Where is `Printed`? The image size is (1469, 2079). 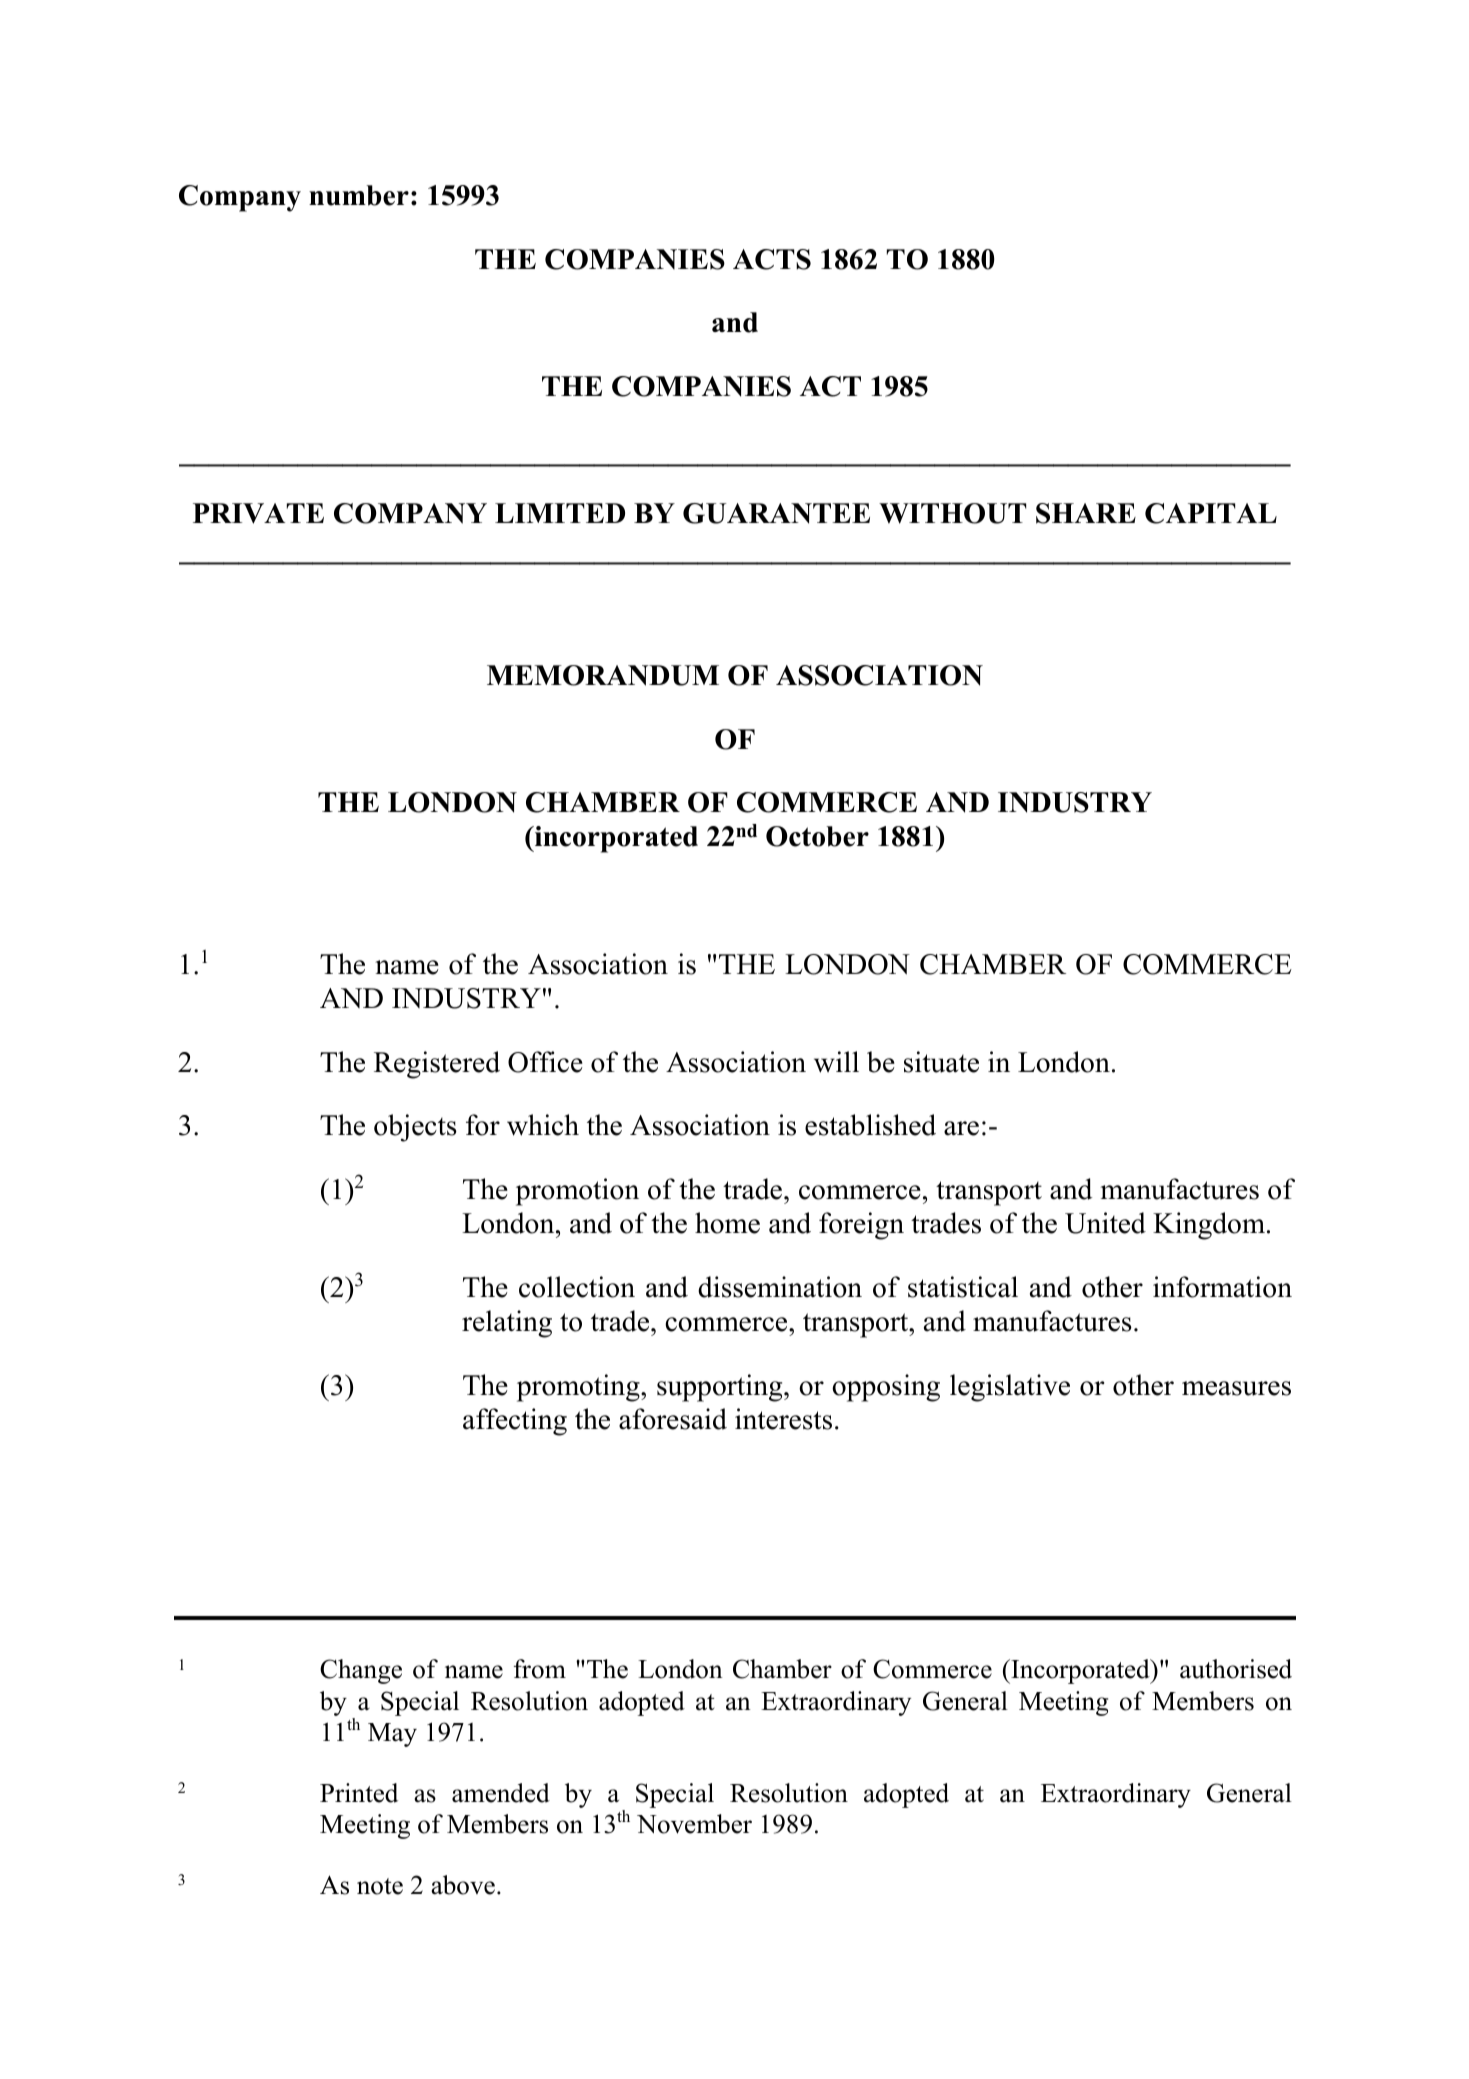 Printed is located at coordinates (359, 1793).
